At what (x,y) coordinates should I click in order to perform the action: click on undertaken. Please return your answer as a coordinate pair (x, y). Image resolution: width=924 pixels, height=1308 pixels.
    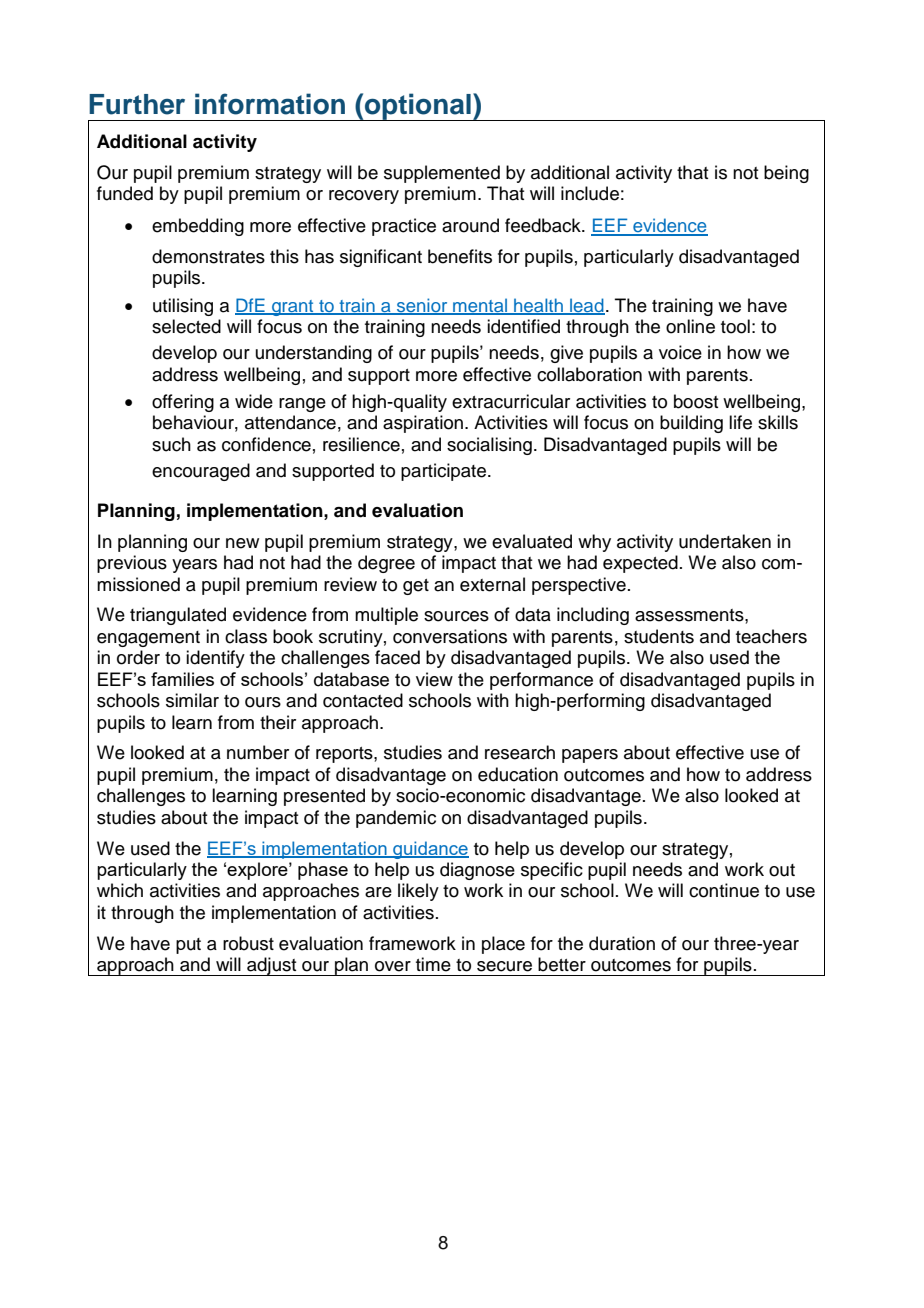
    Looking at the image, I should click on (725, 541).
